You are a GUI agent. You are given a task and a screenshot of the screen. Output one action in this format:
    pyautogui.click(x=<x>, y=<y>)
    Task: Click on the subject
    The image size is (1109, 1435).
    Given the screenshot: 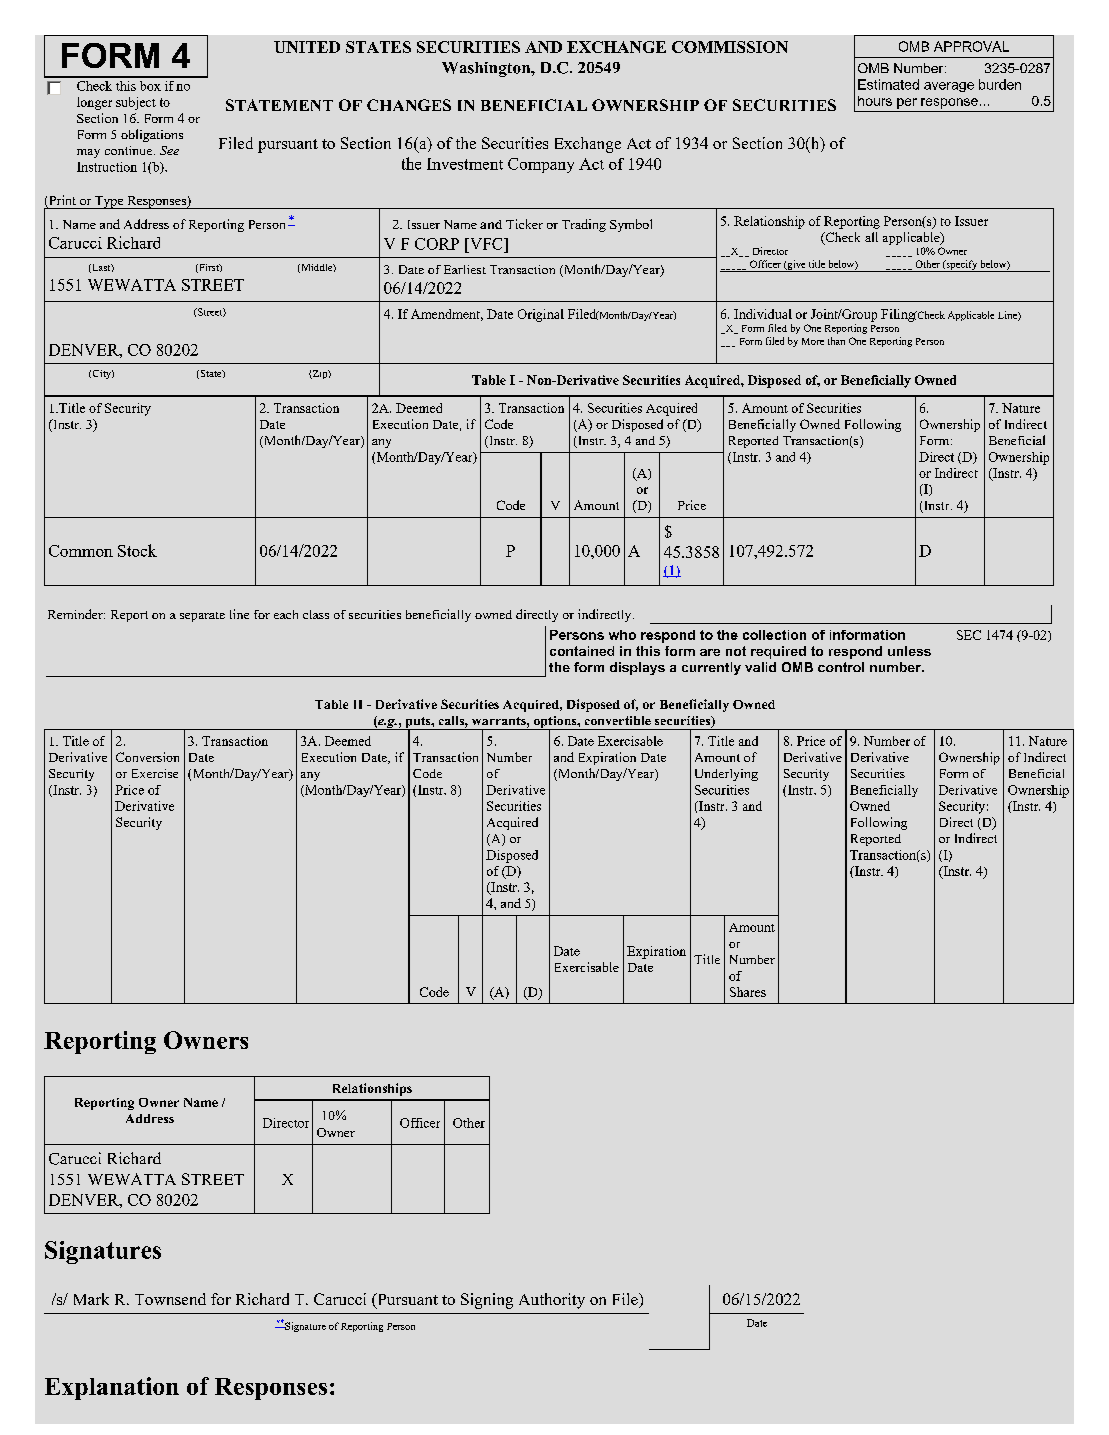 What is the action you would take?
    pyautogui.click(x=136, y=103)
